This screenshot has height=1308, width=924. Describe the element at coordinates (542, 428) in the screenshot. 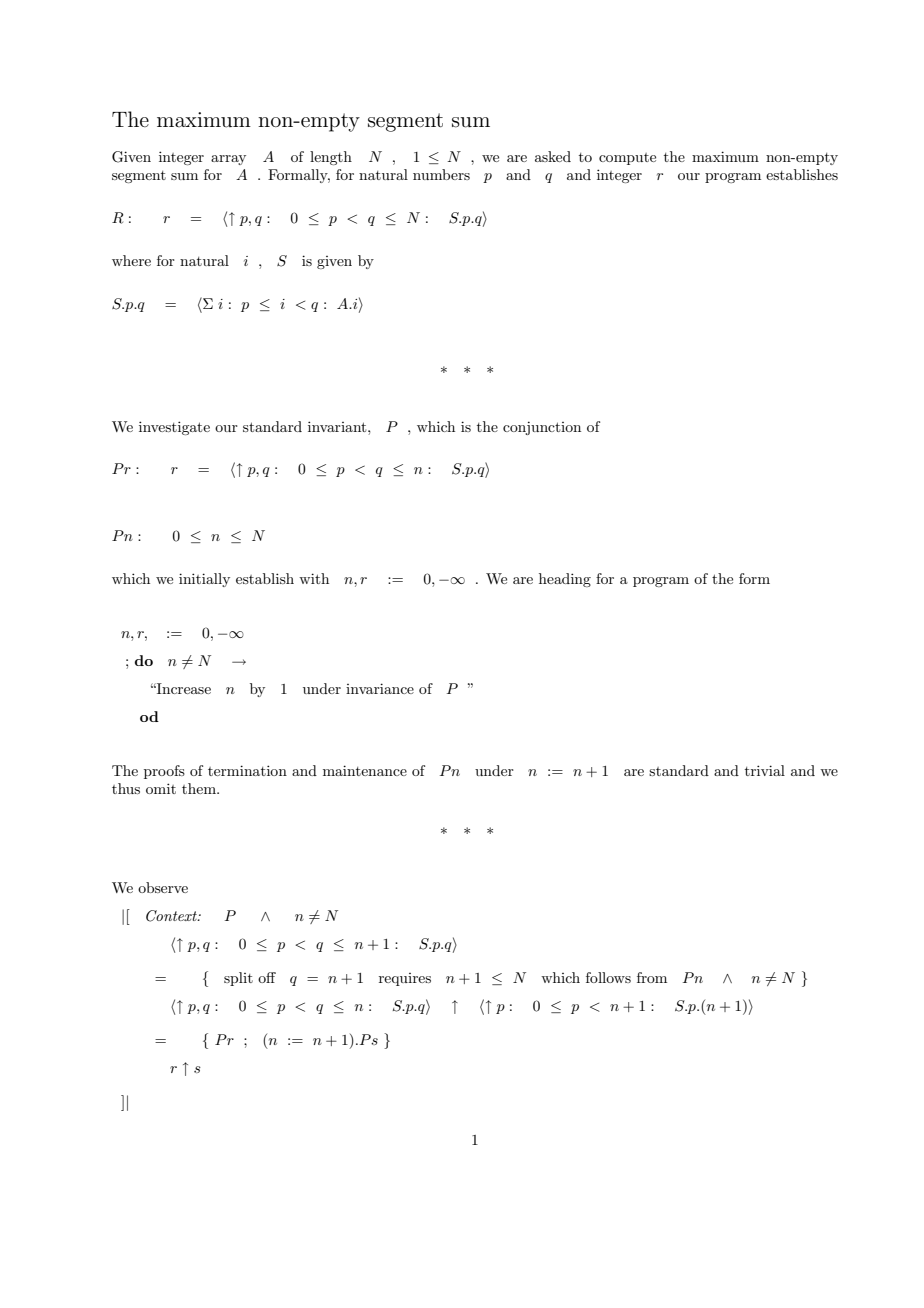

I see `conjunction` at that location.
